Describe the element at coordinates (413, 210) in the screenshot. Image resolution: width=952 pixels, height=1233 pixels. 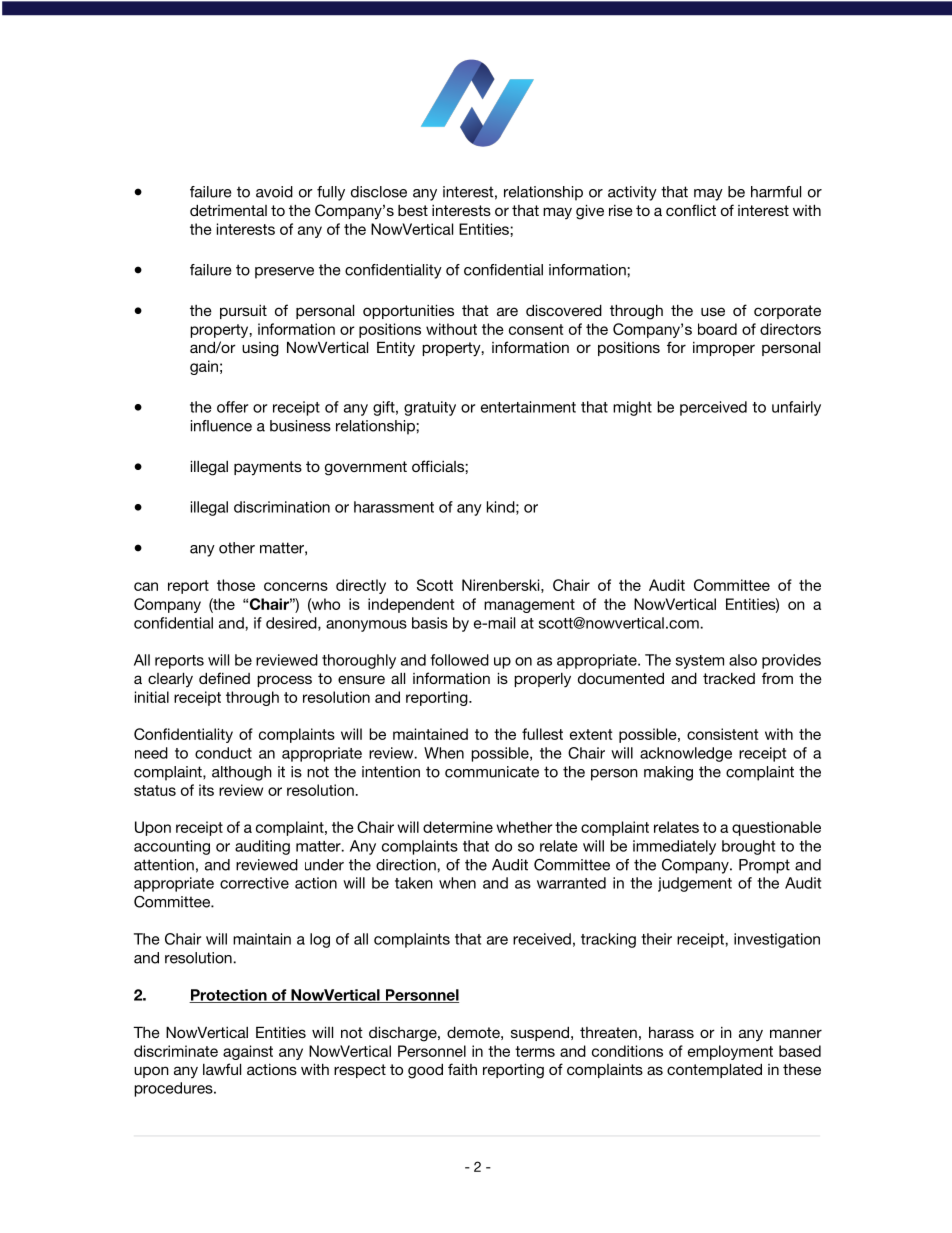
I see `best` at that location.
